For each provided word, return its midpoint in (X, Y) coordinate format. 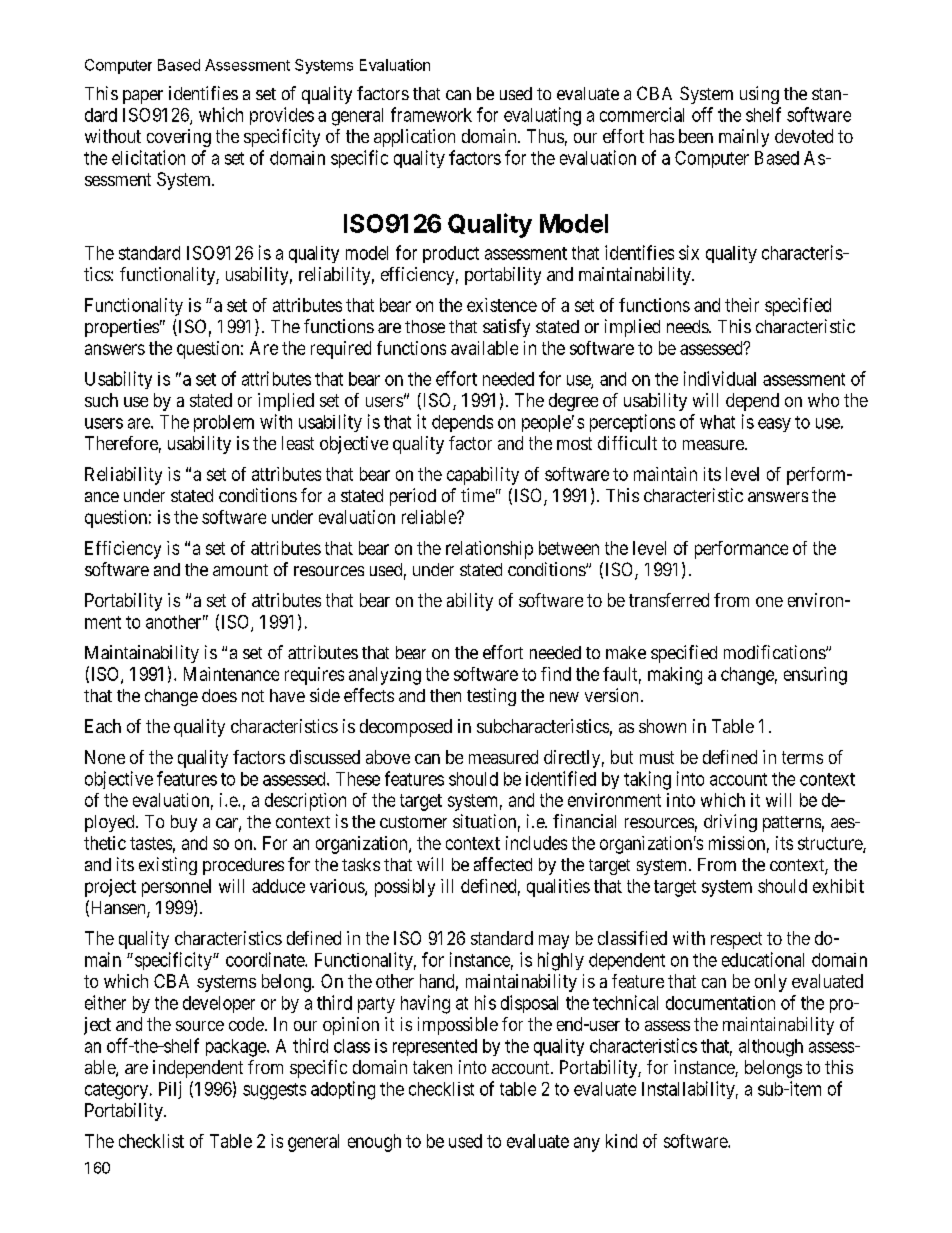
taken (432, 1067)
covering (179, 138)
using (759, 95)
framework (431, 114)
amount (240, 570)
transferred (669, 600)
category (118, 1091)
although (771, 1048)
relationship (489, 550)
